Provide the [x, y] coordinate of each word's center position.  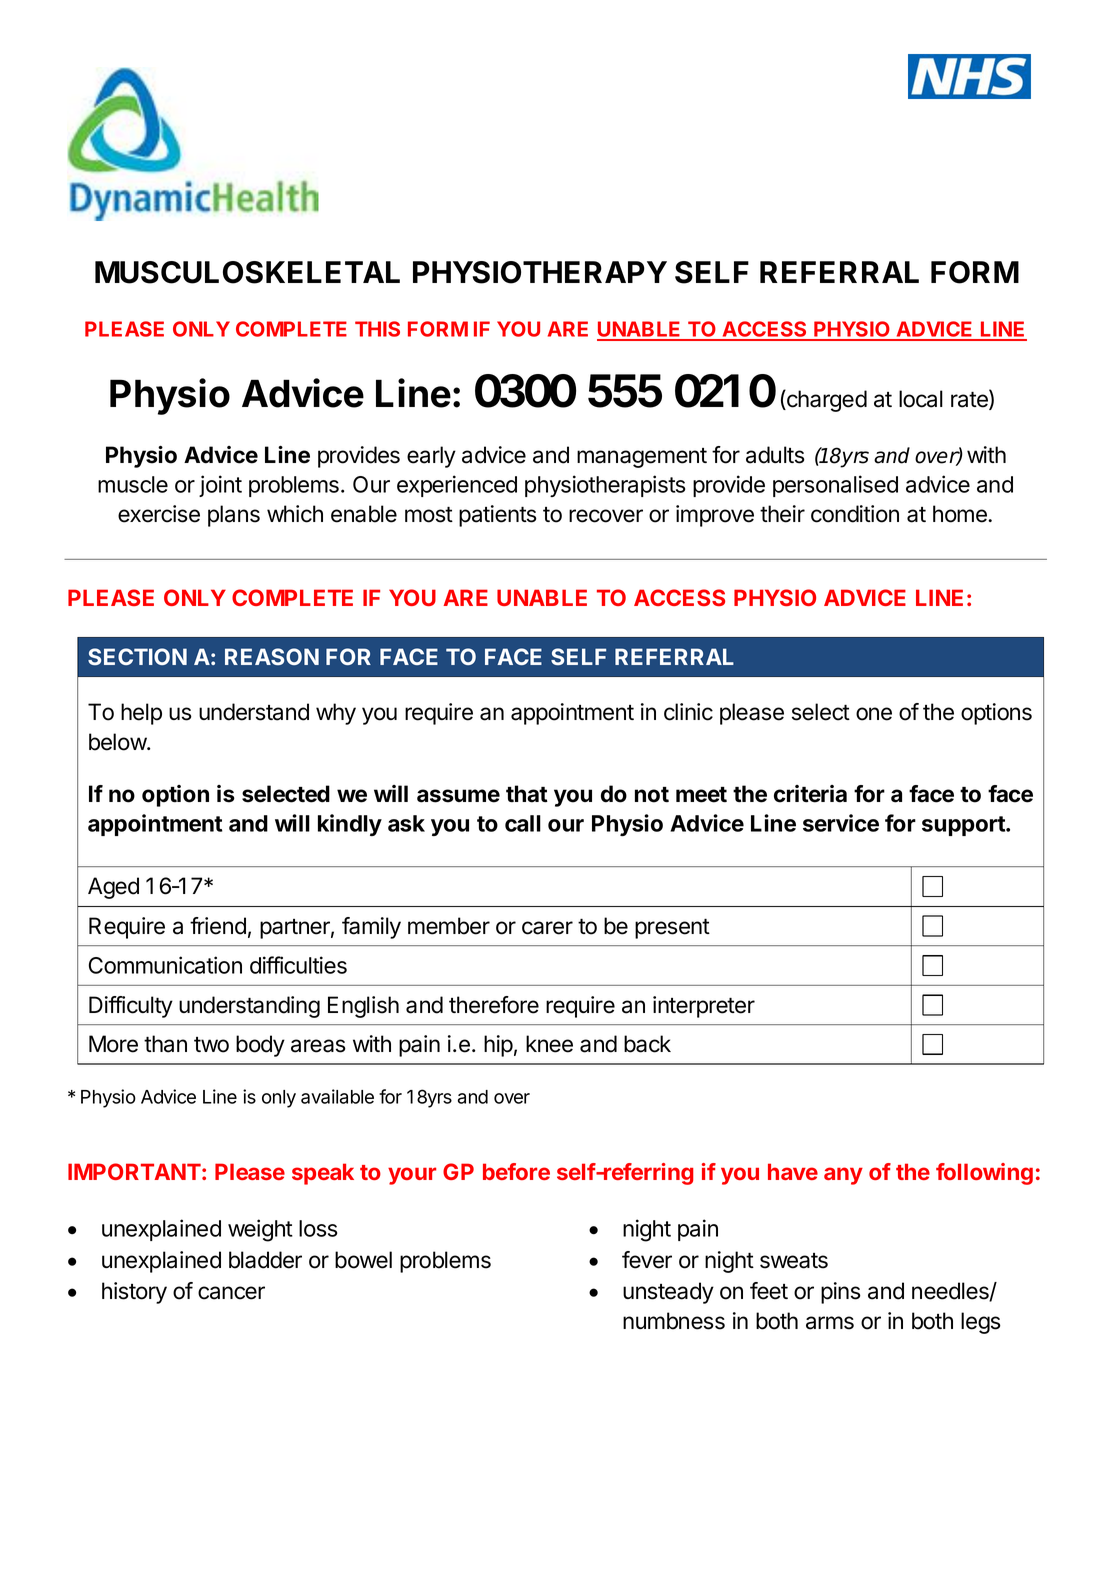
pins [841, 1293]
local [921, 399]
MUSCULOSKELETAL [247, 272]
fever [647, 1260]
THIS [377, 329]
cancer [231, 1293]
